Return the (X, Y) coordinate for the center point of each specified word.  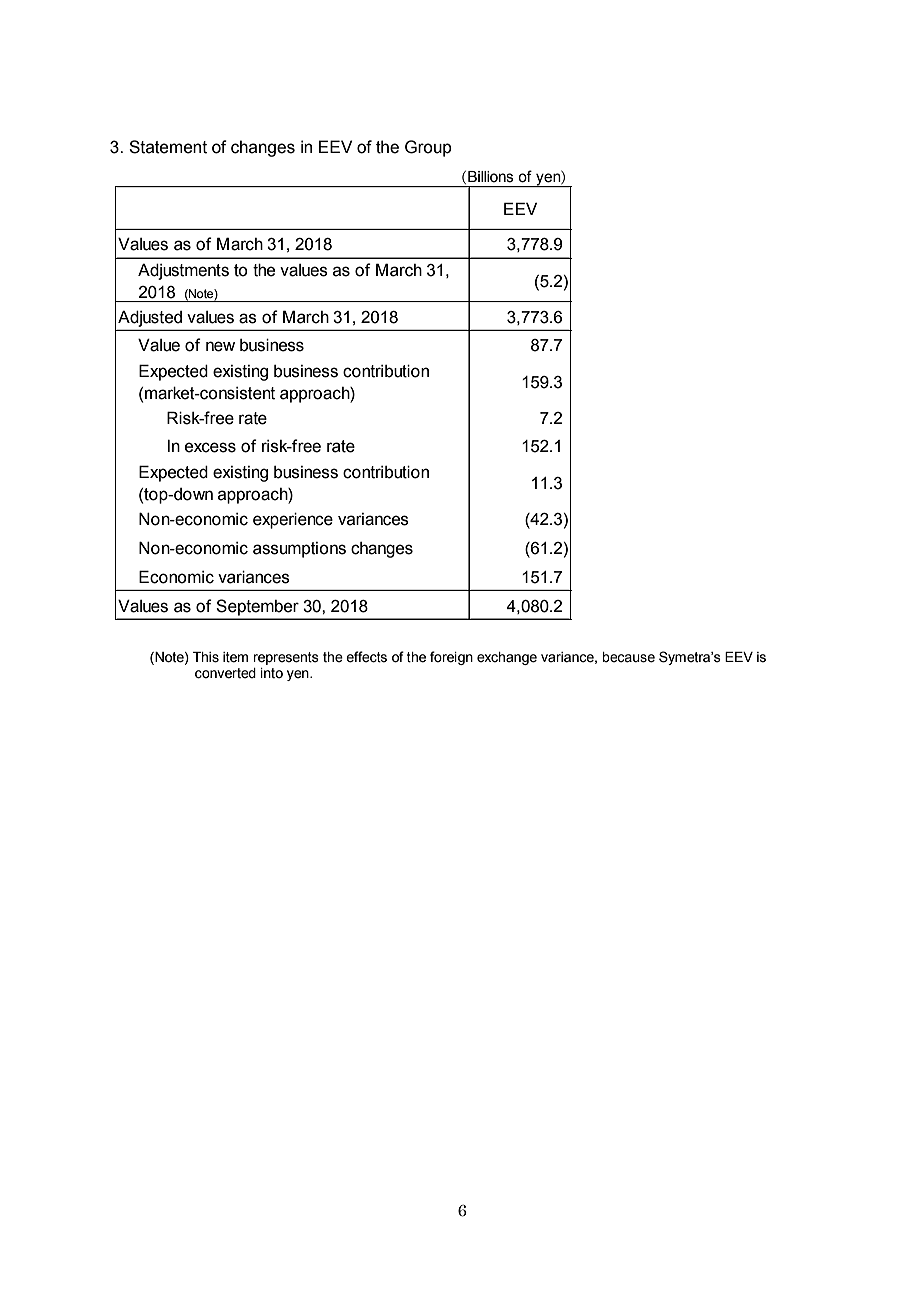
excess (210, 447)
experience (293, 521)
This (206, 657)
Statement (168, 147)
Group (428, 148)
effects (366, 657)
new (220, 346)
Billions (490, 177)
